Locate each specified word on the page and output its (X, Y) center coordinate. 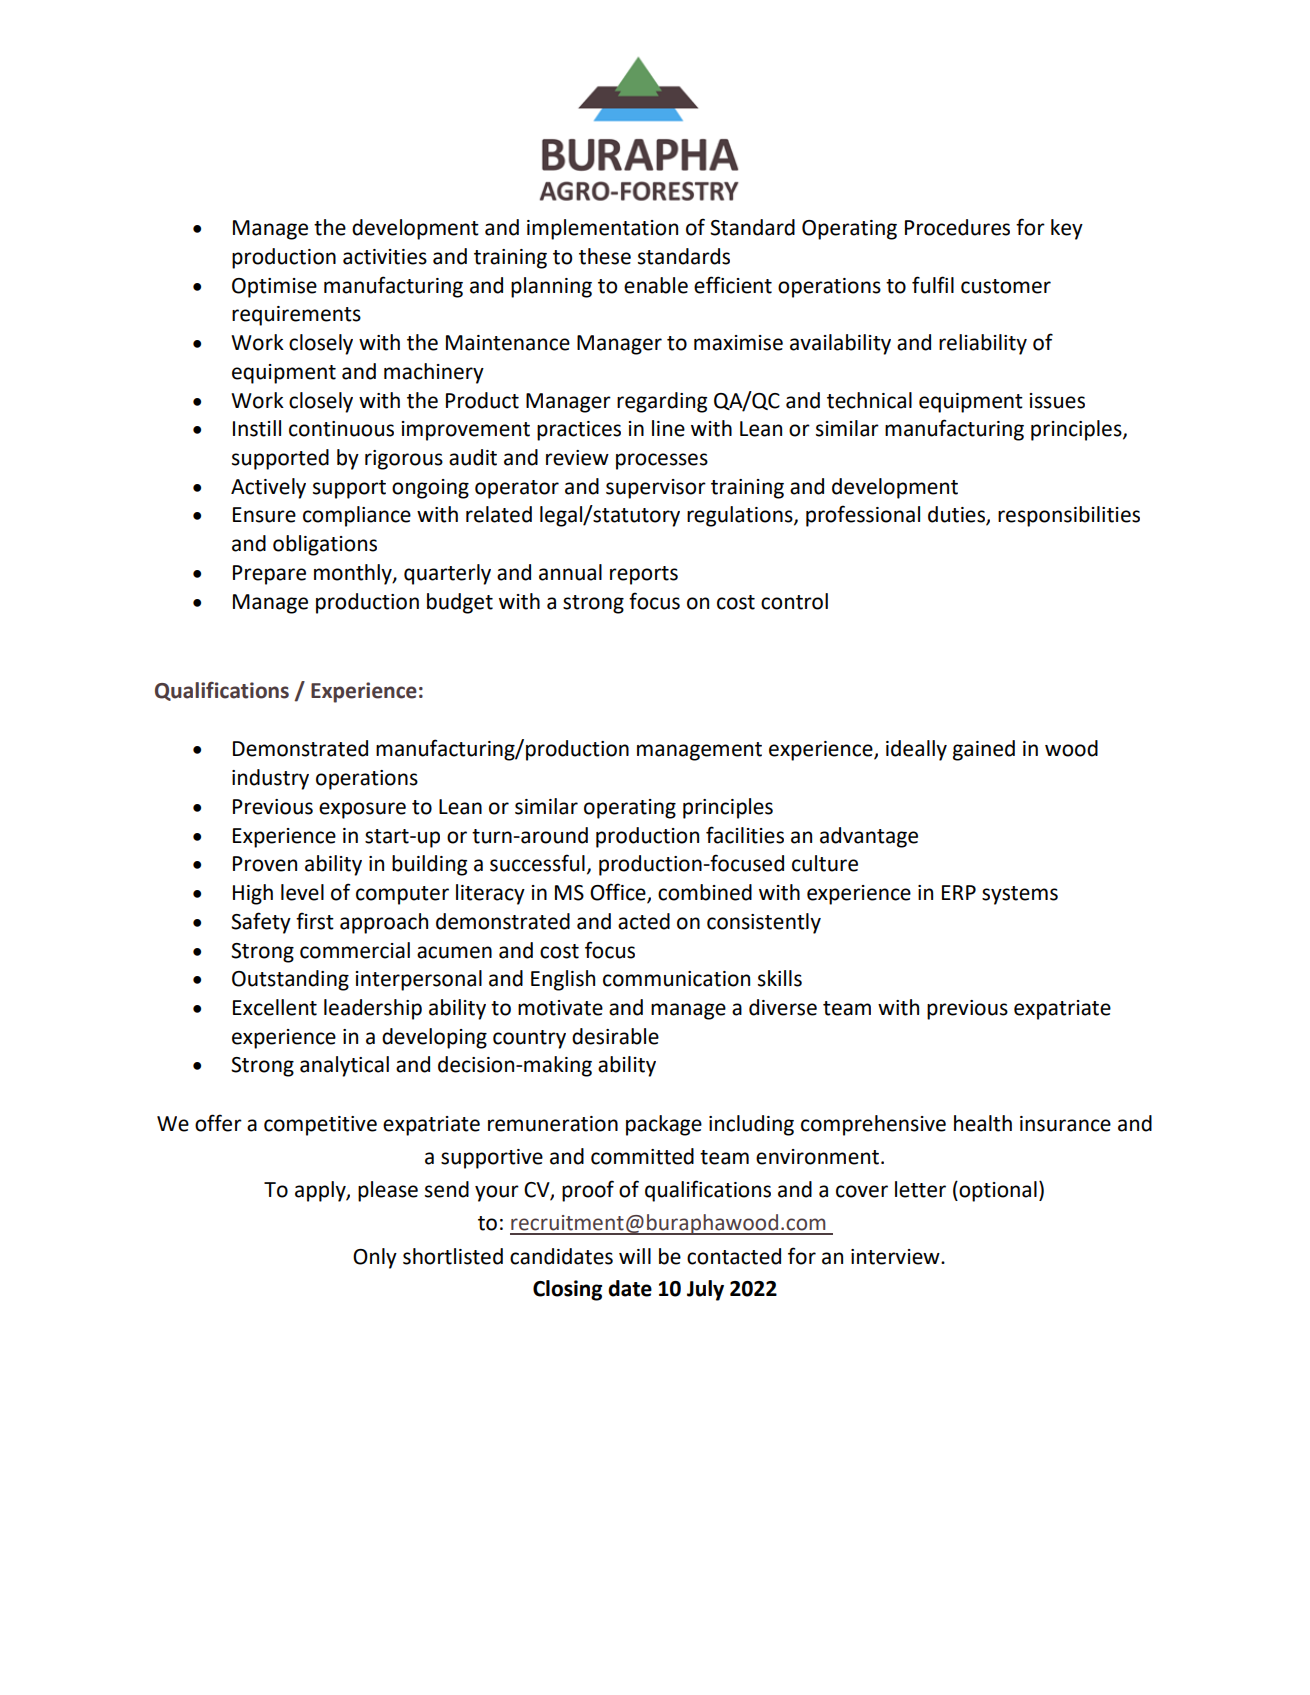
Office (619, 893)
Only (375, 1258)
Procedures (957, 227)
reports (644, 575)
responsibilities (1069, 516)
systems (1020, 895)
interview (896, 1257)
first (315, 921)
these (605, 256)
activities (385, 257)
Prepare (269, 575)
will (635, 1256)
